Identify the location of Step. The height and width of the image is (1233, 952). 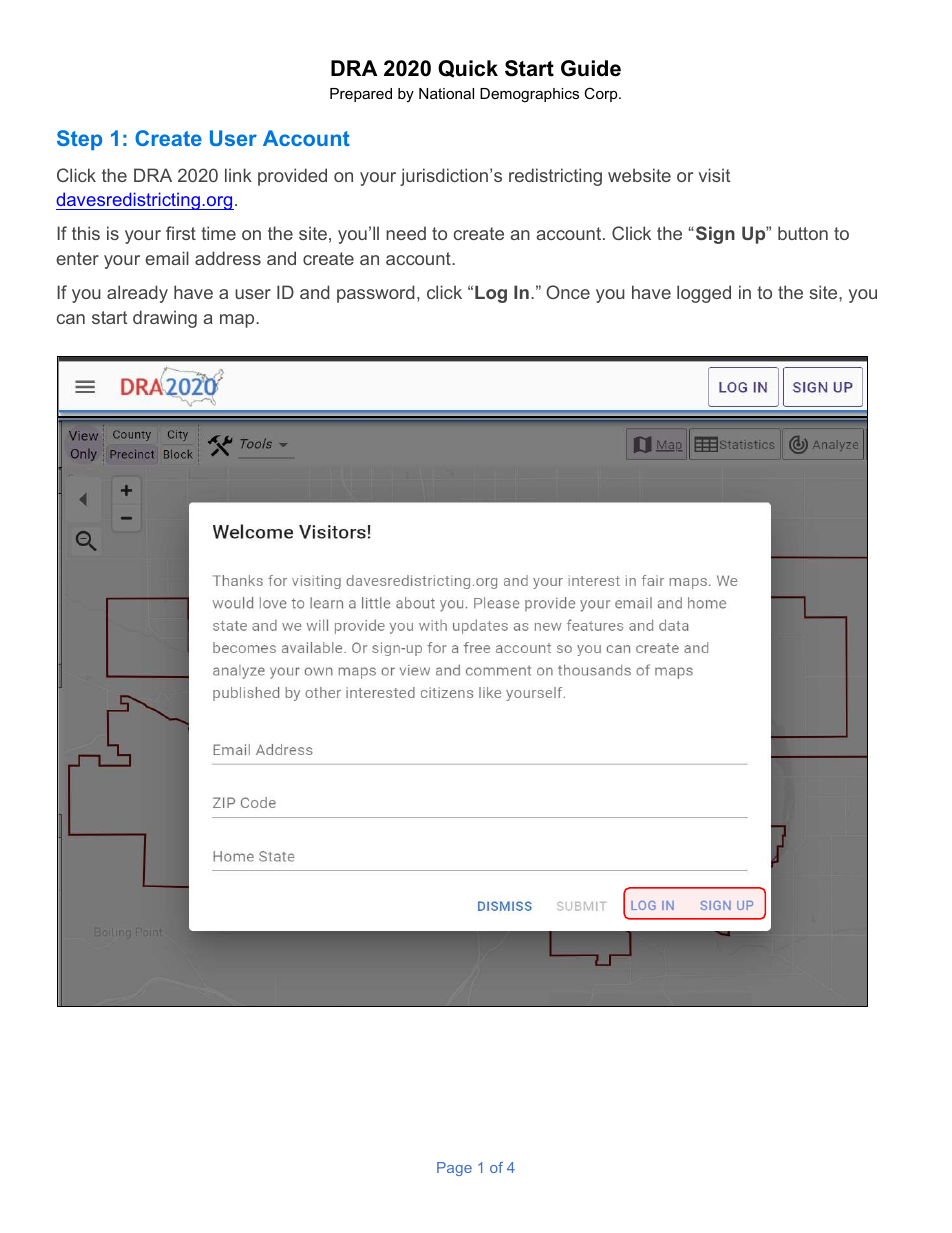
(79, 140).
